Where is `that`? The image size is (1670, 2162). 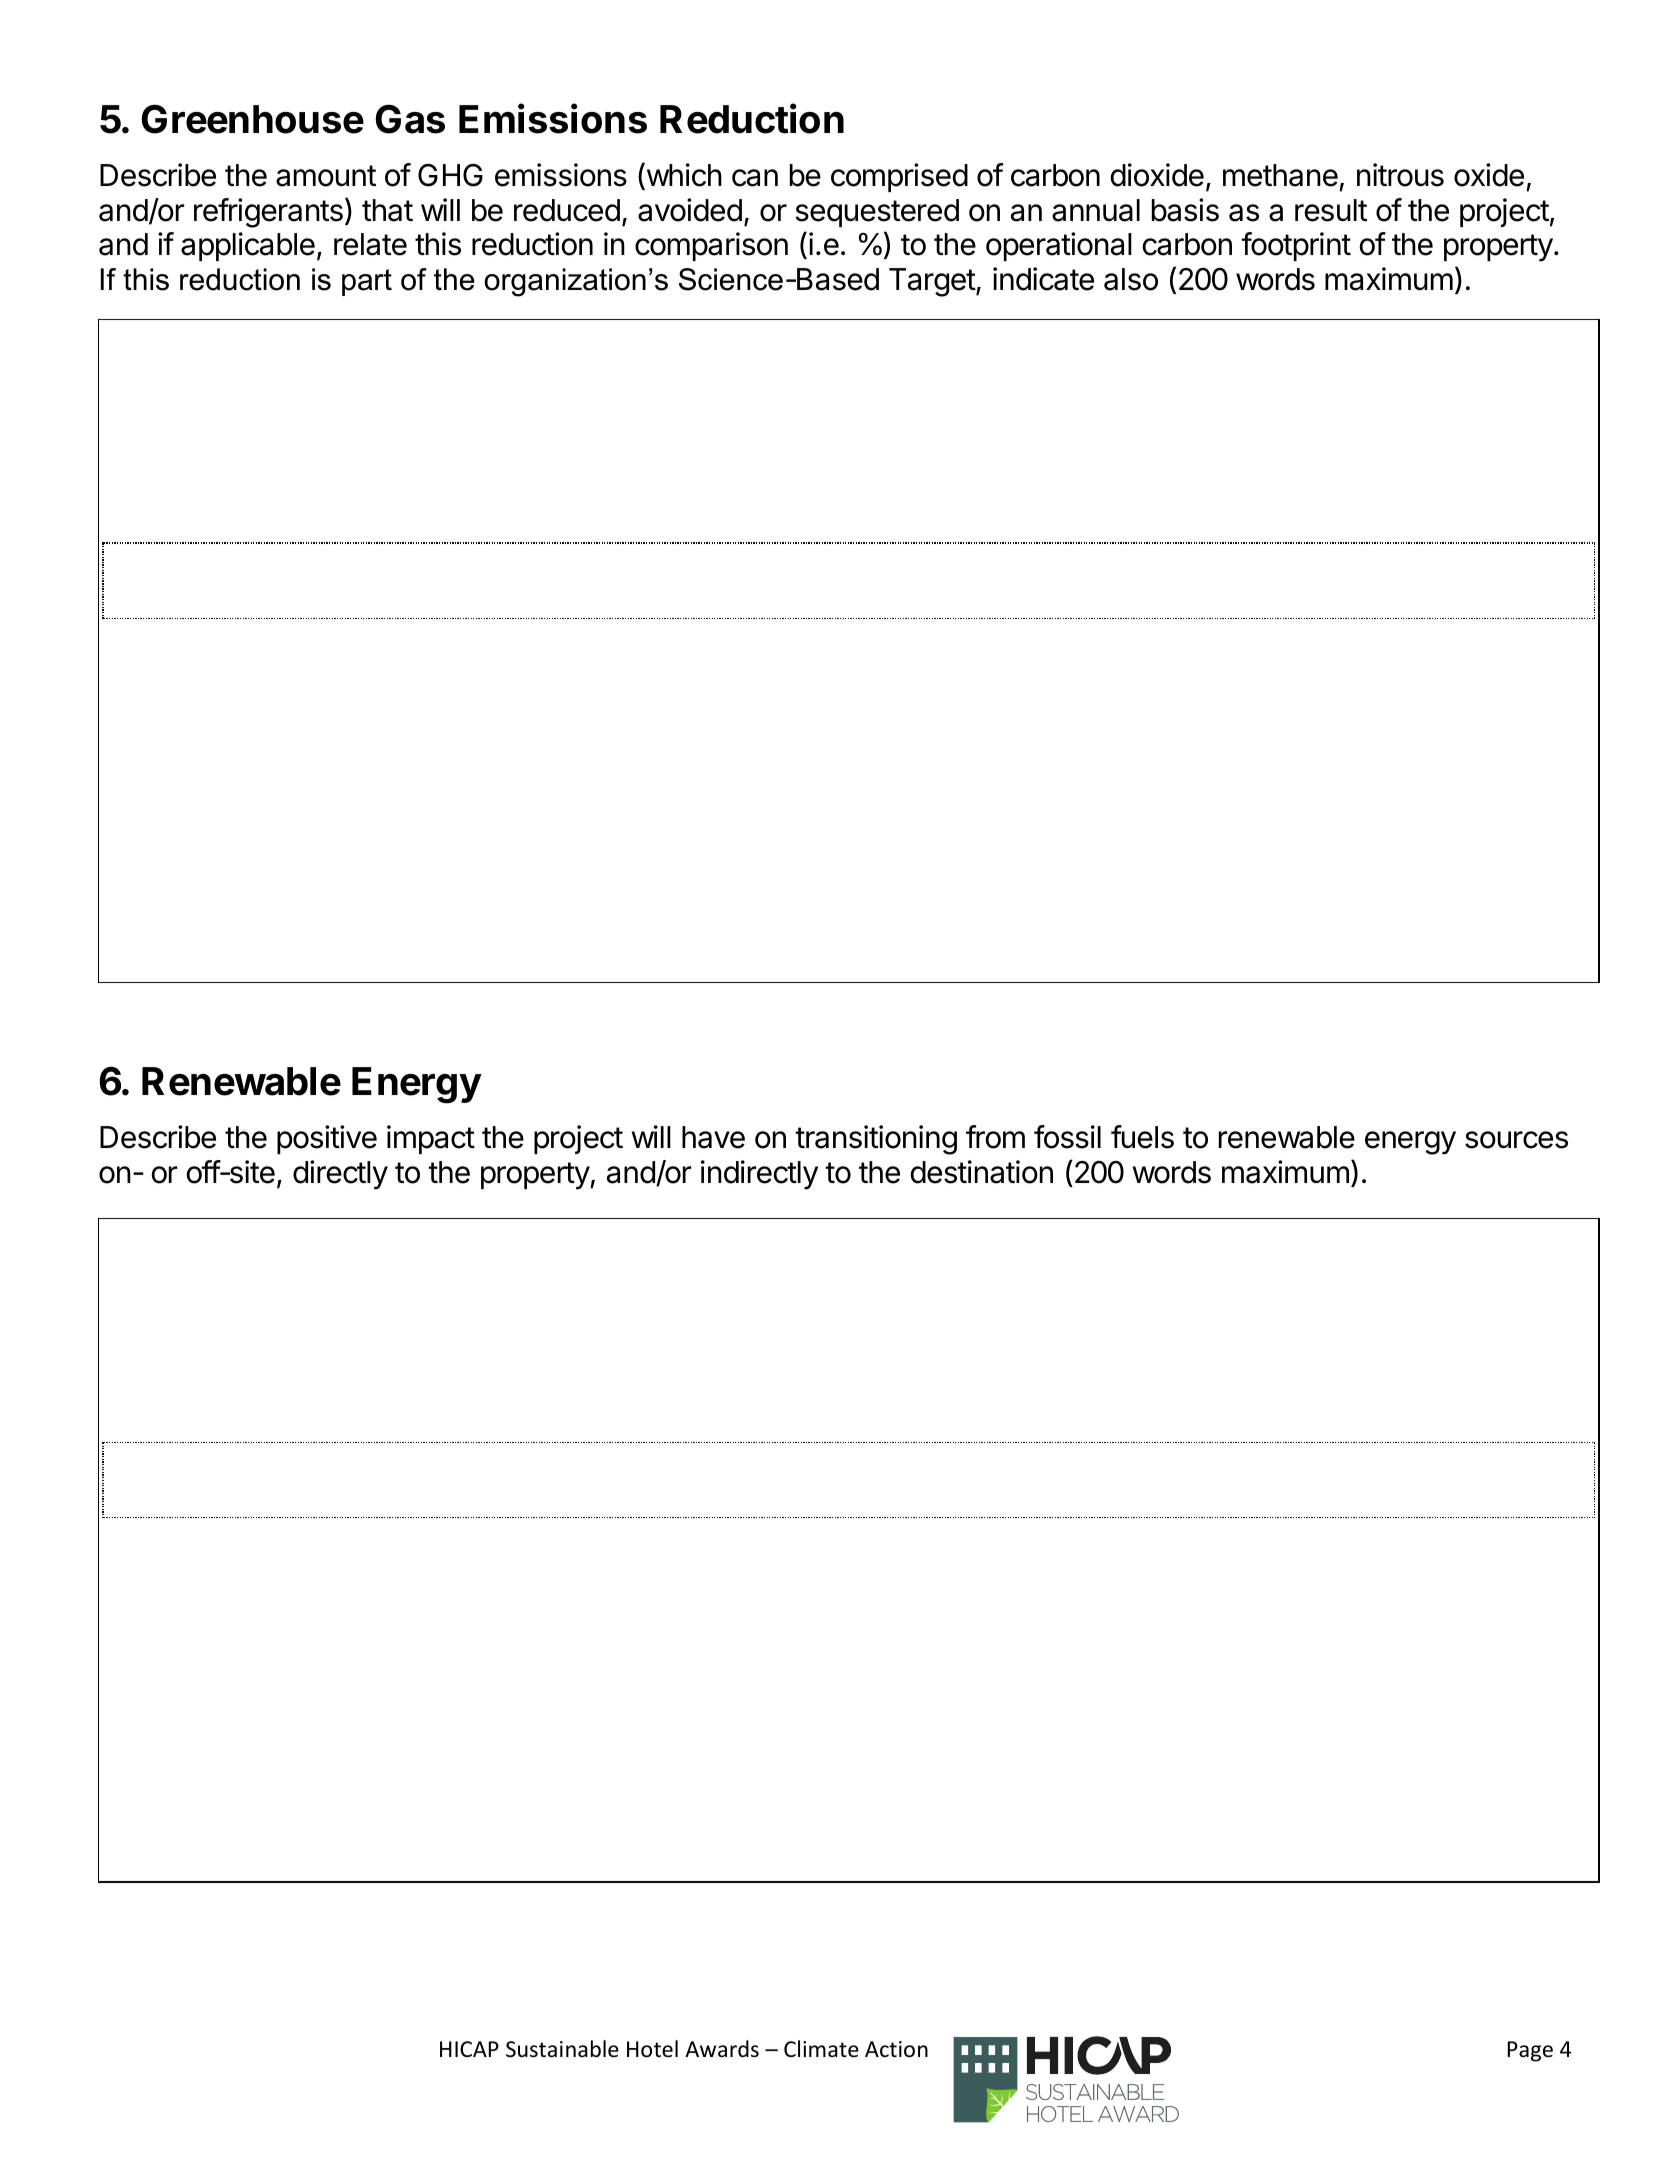
that is located at coordinates (387, 210).
